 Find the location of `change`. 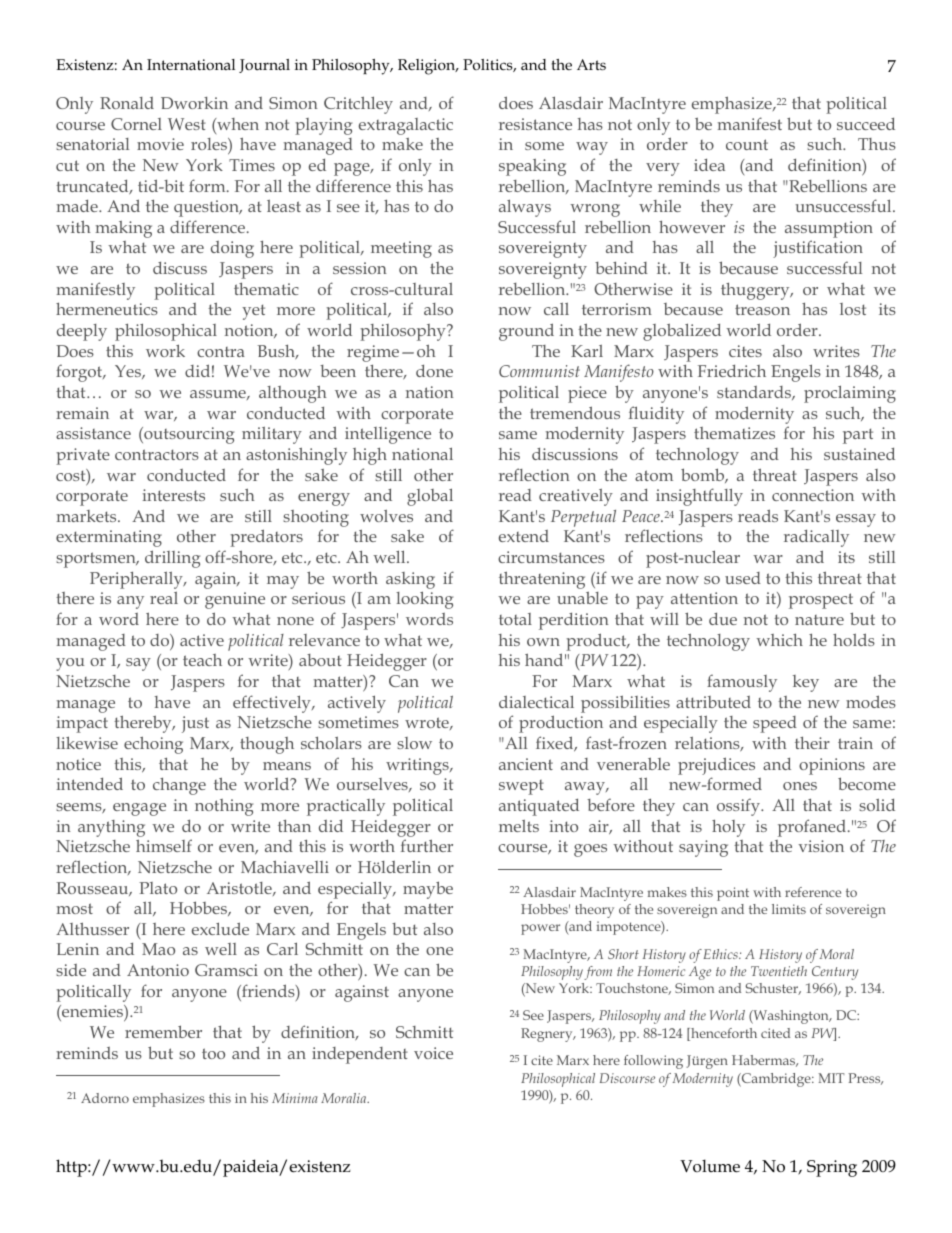

change is located at coordinates (179, 786).
